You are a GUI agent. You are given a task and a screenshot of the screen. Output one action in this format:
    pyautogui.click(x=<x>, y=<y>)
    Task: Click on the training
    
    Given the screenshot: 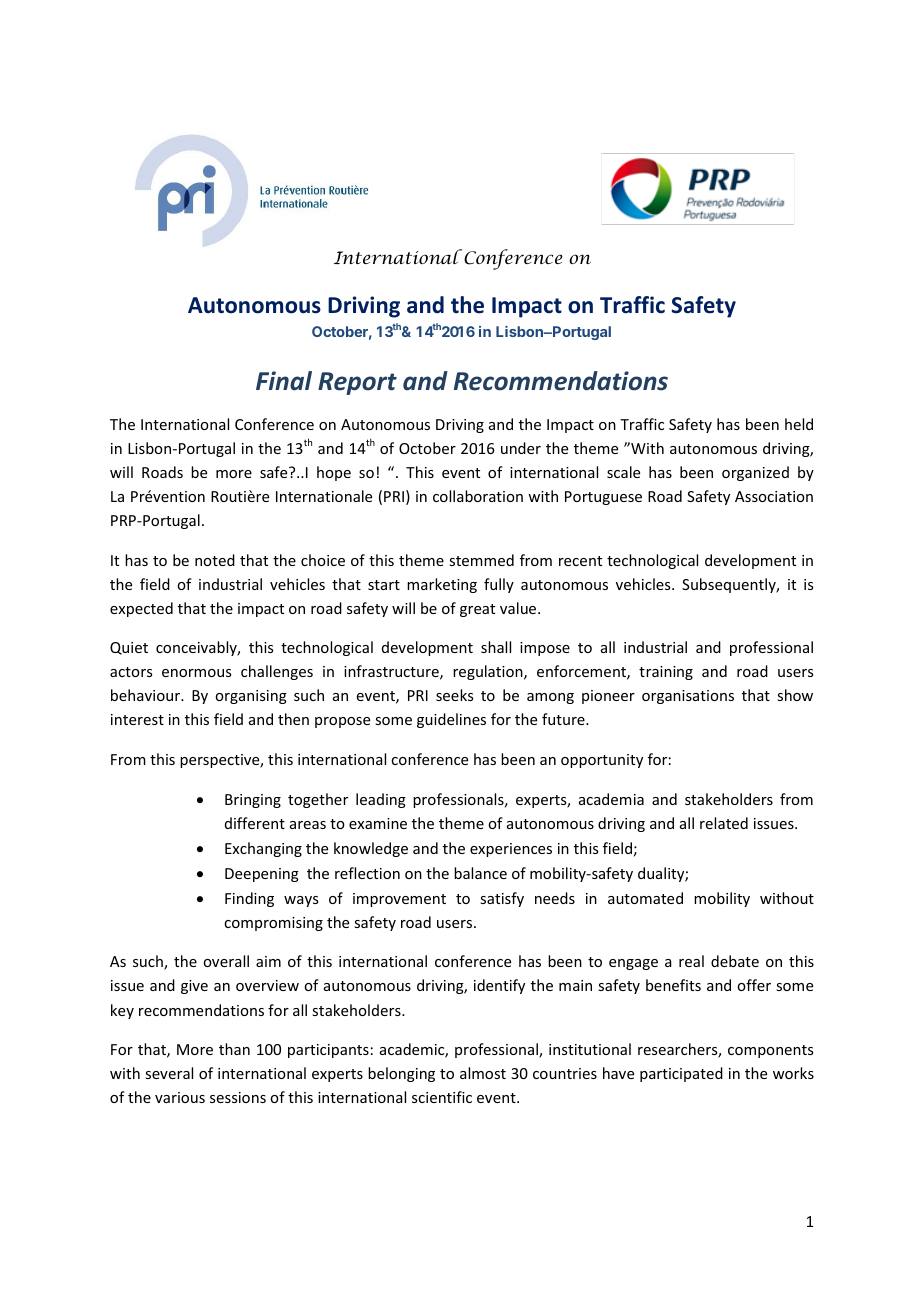 What is the action you would take?
    pyautogui.click(x=666, y=673)
